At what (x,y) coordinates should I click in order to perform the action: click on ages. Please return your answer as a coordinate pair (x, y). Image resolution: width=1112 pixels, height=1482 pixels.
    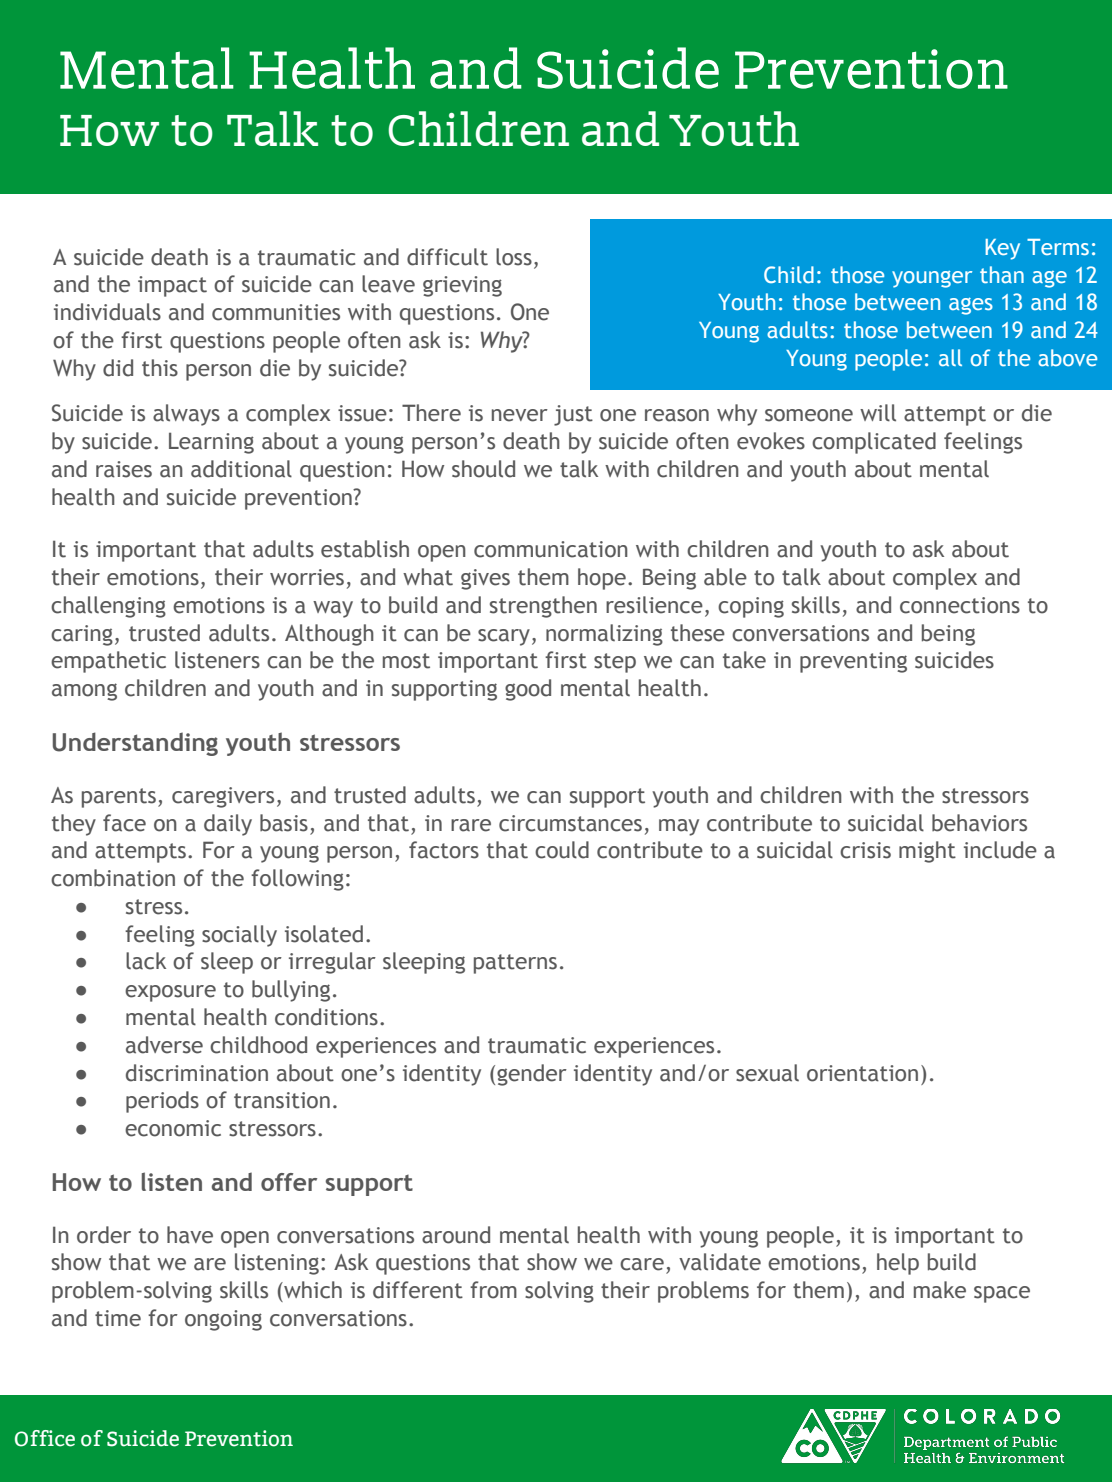
    Looking at the image, I should click on (971, 306).
